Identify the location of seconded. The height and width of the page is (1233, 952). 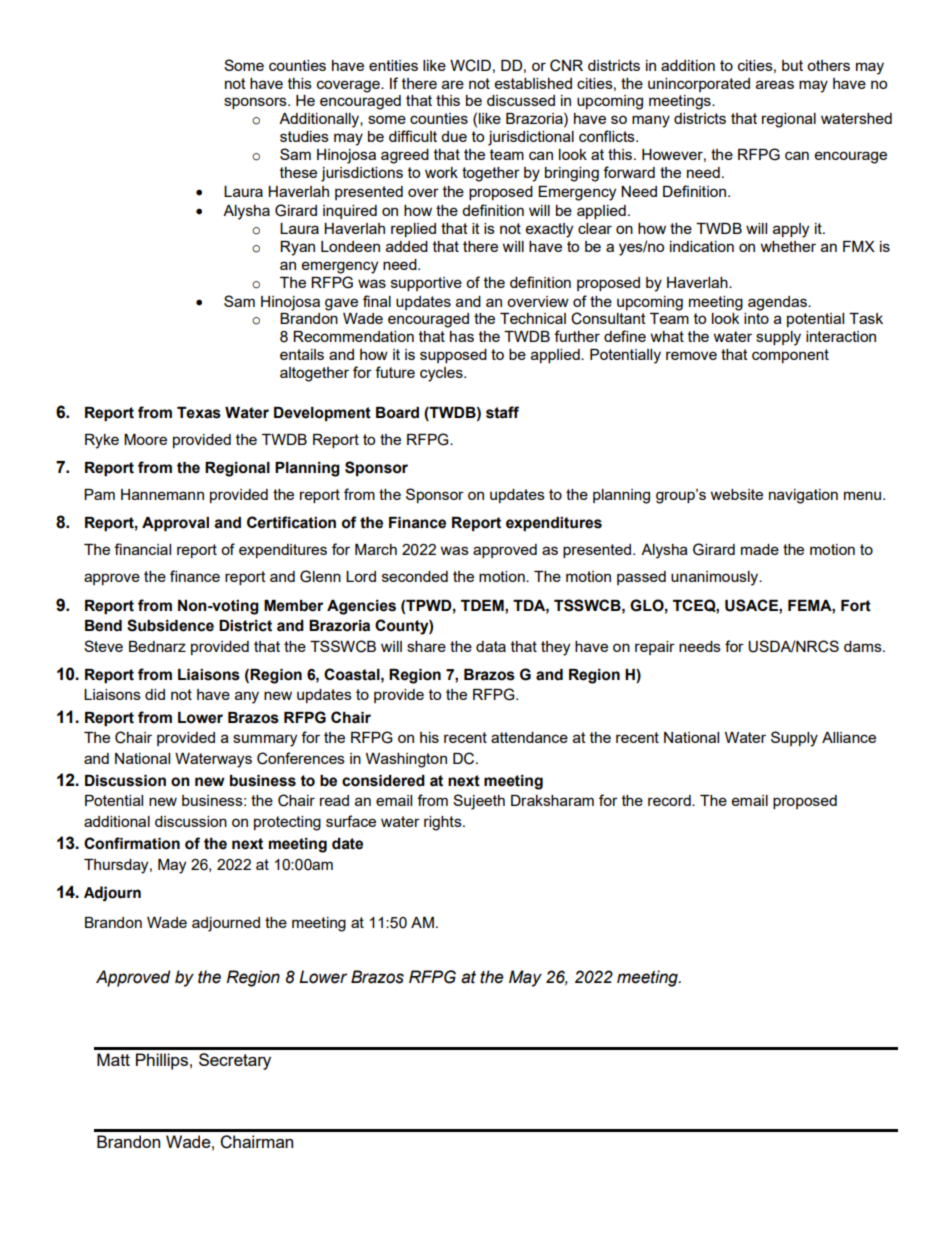
(415, 576).
